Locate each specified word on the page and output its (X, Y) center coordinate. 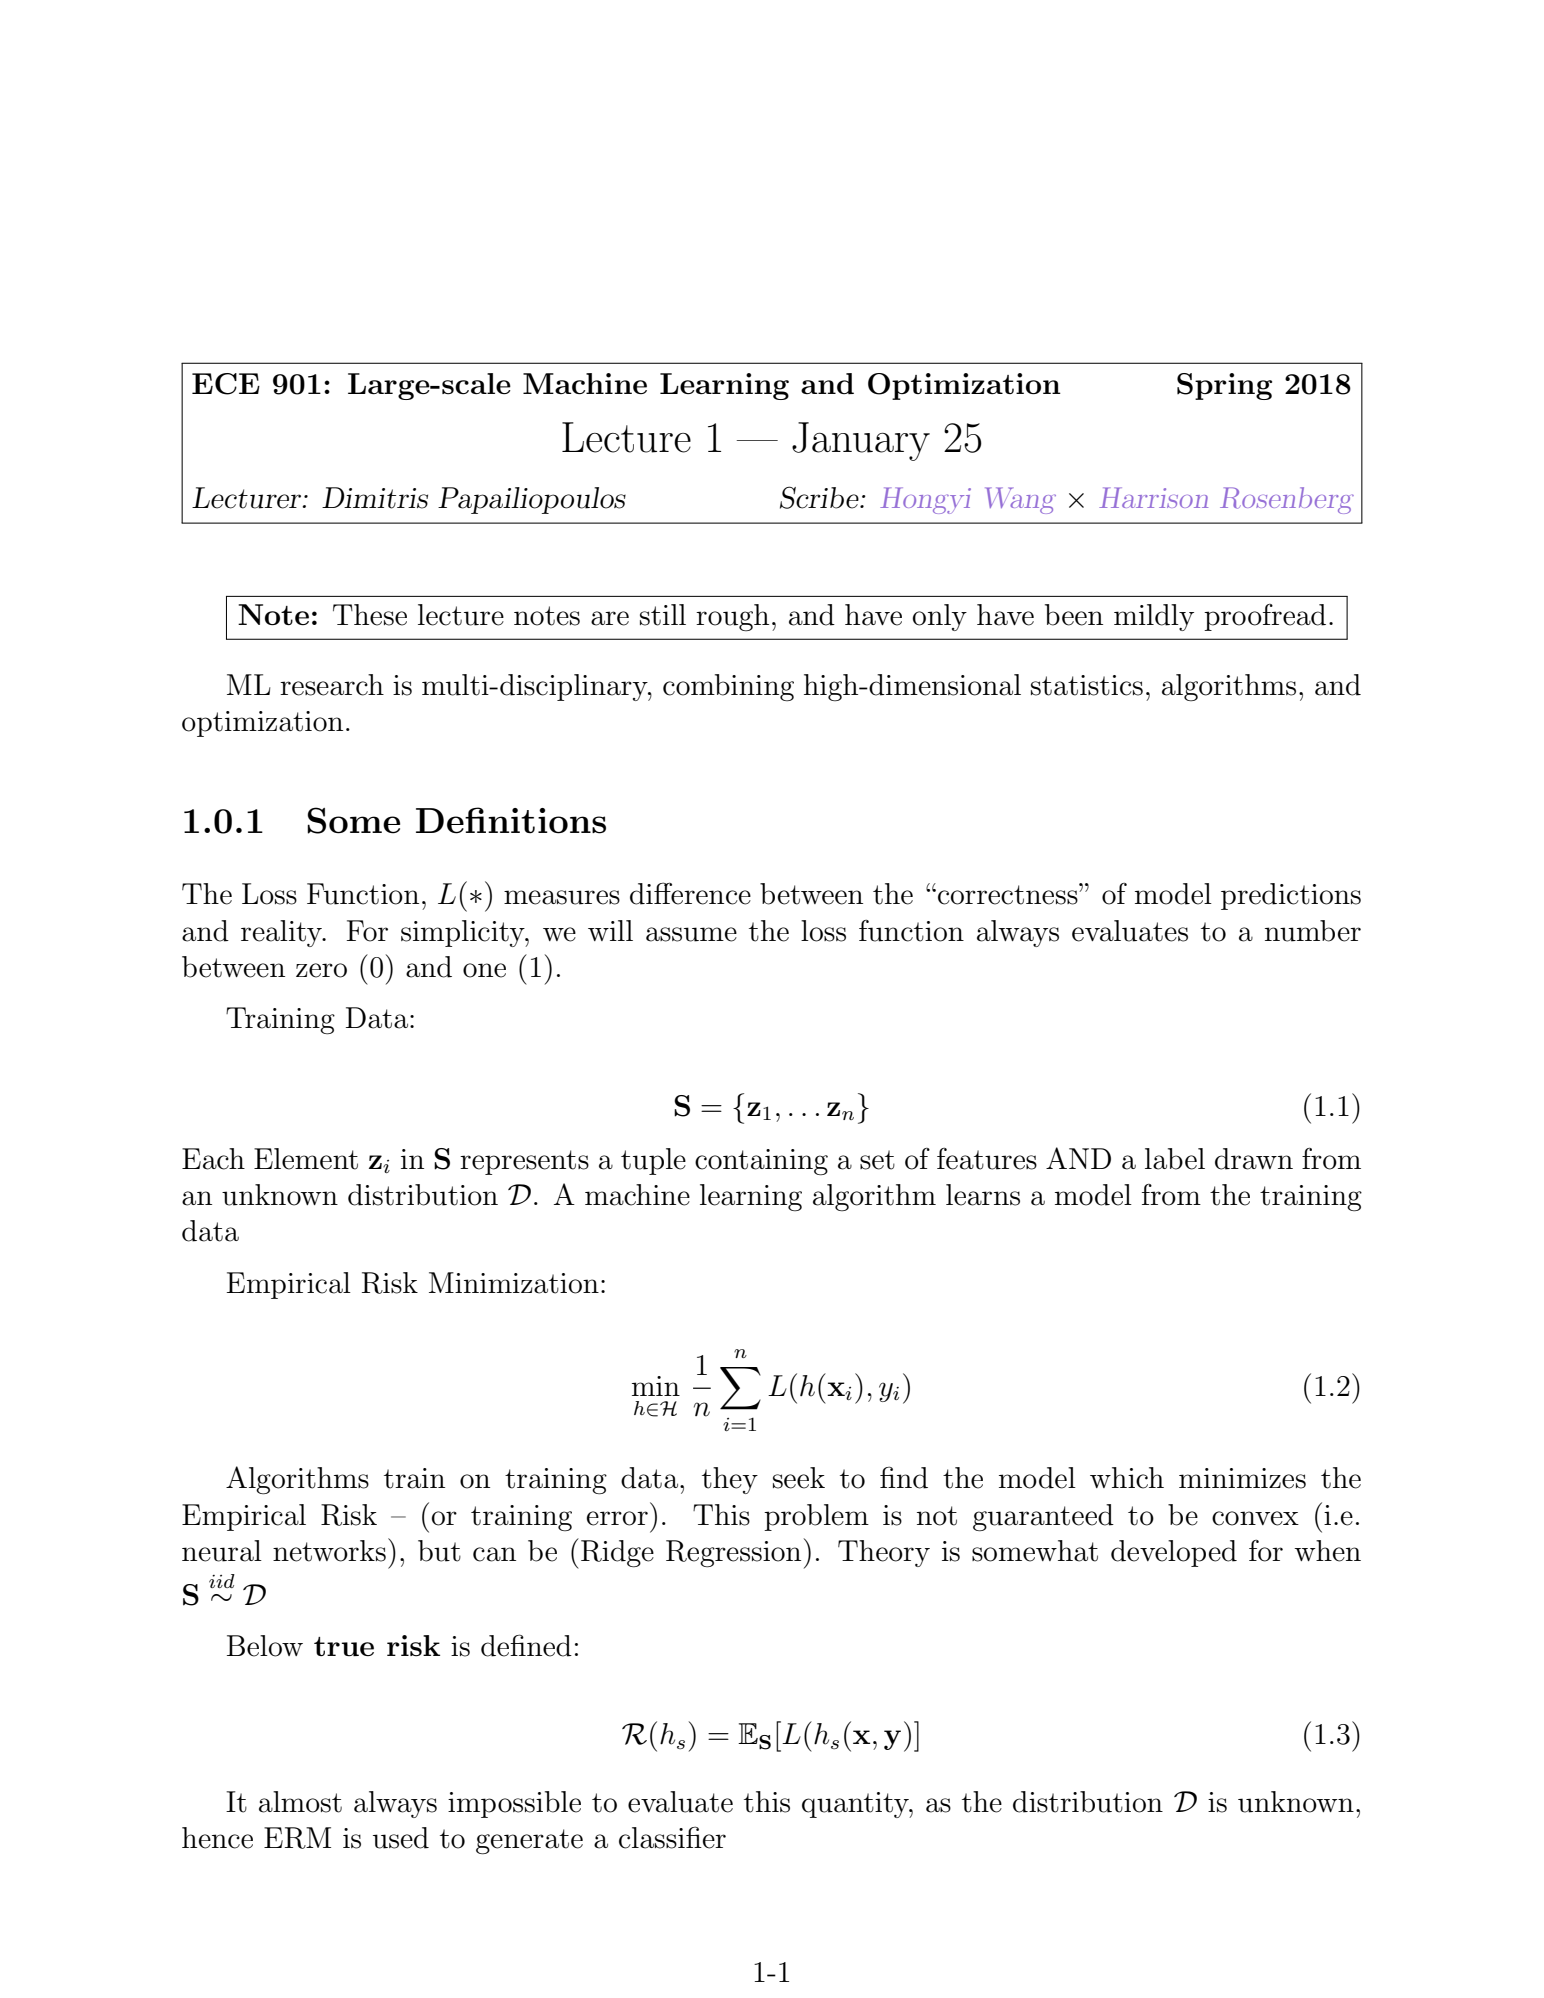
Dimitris (375, 498)
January (861, 441)
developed (1174, 1553)
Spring (1224, 386)
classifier (672, 1837)
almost (300, 1802)
